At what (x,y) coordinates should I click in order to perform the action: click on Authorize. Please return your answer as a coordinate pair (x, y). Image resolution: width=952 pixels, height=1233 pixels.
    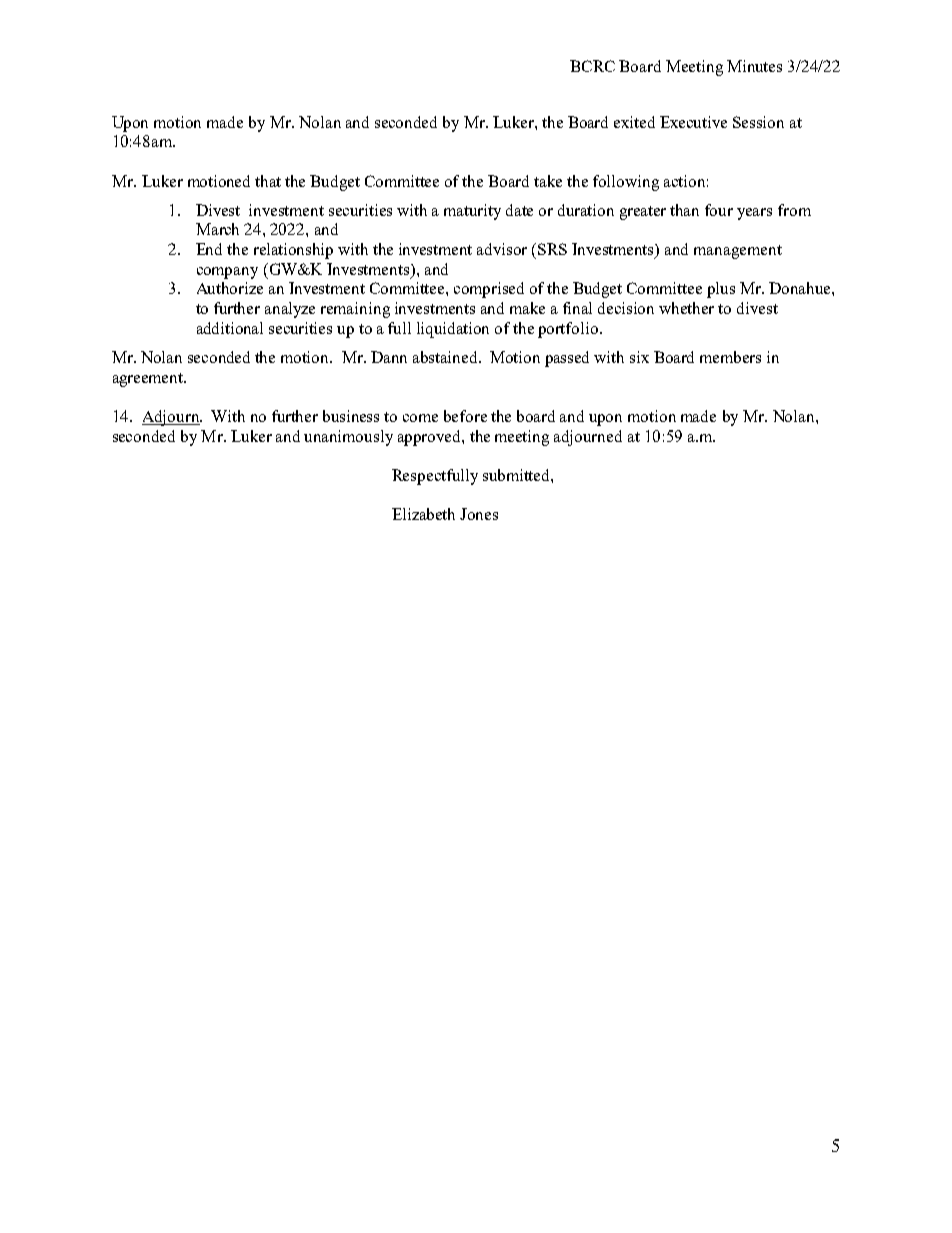
    Looking at the image, I should click on (230, 288).
